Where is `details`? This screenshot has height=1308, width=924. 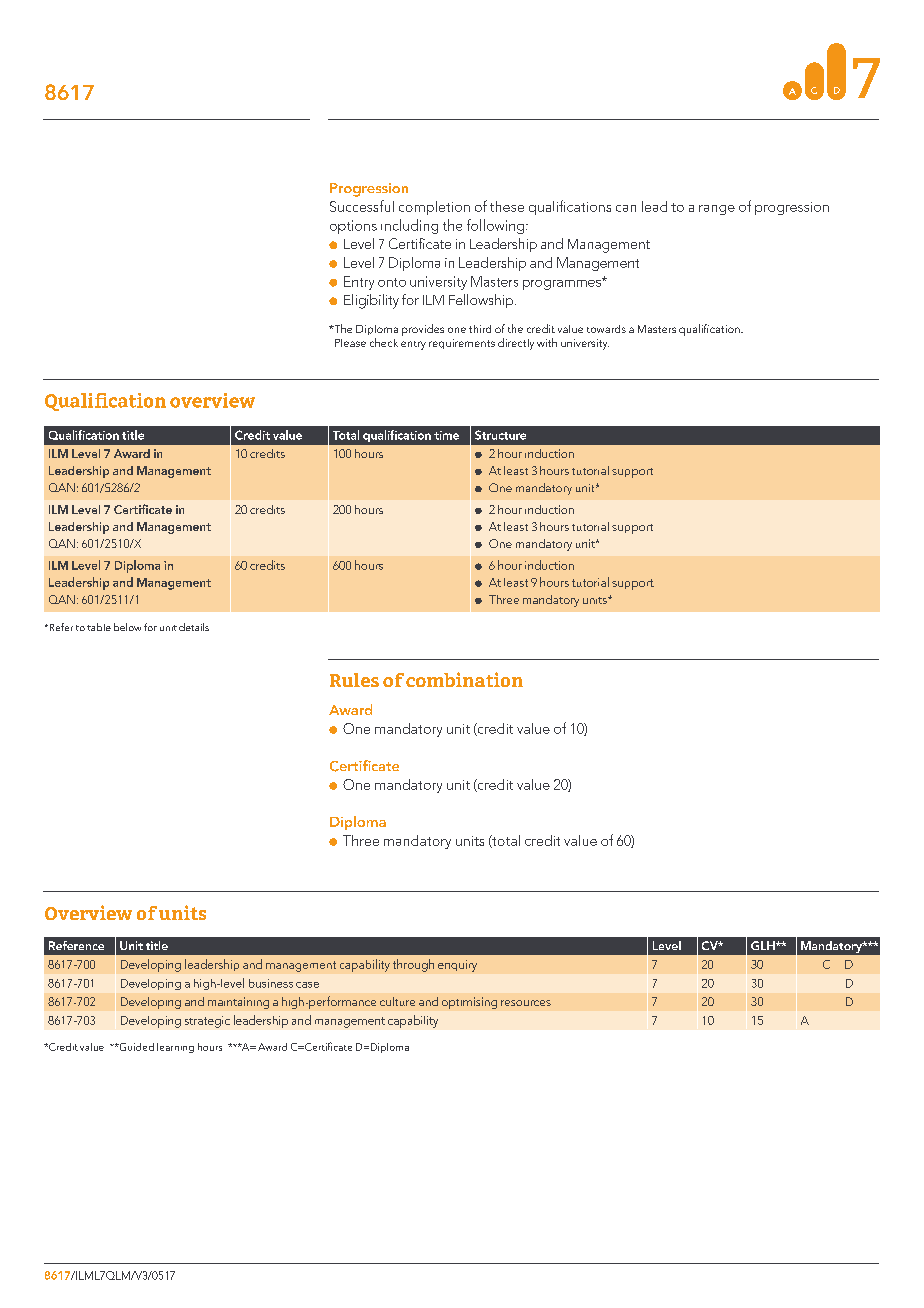
details is located at coordinates (194, 627).
